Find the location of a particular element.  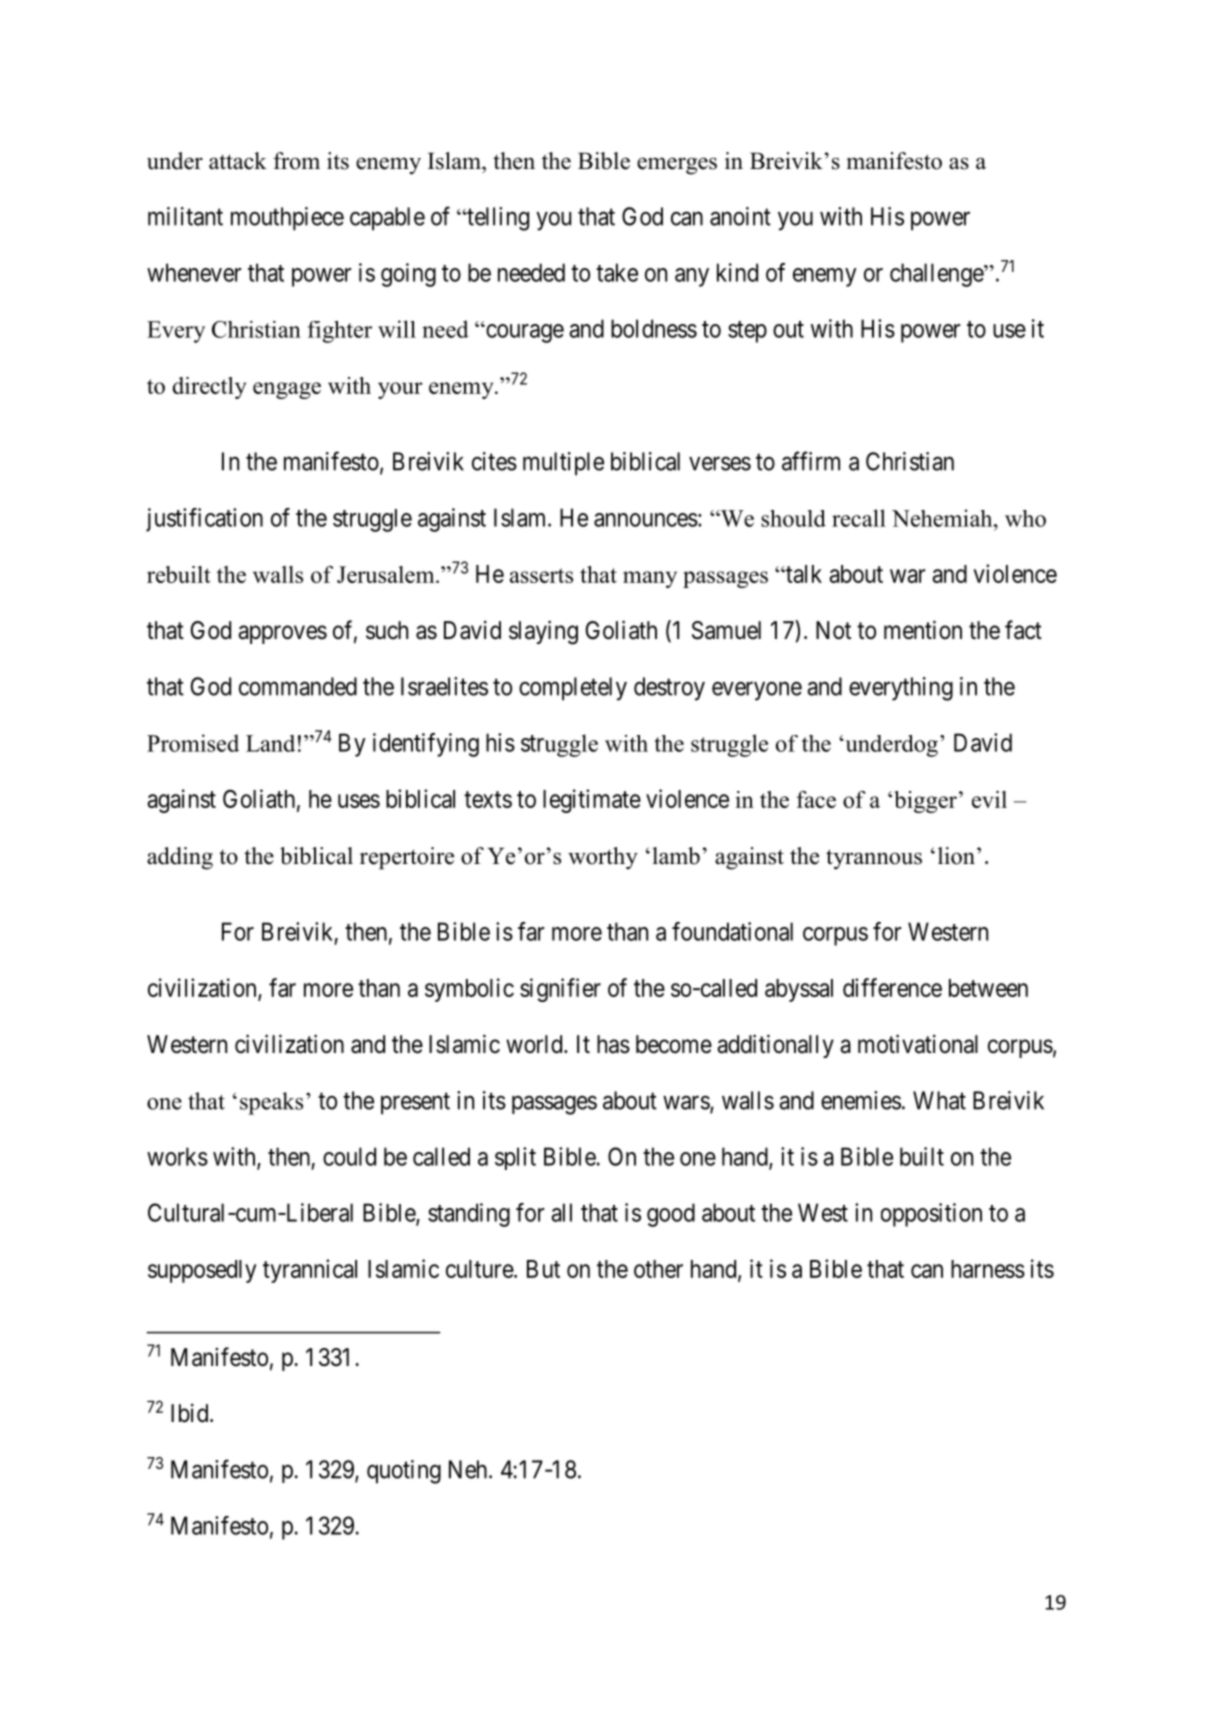

legitimate is located at coordinates (592, 801).
